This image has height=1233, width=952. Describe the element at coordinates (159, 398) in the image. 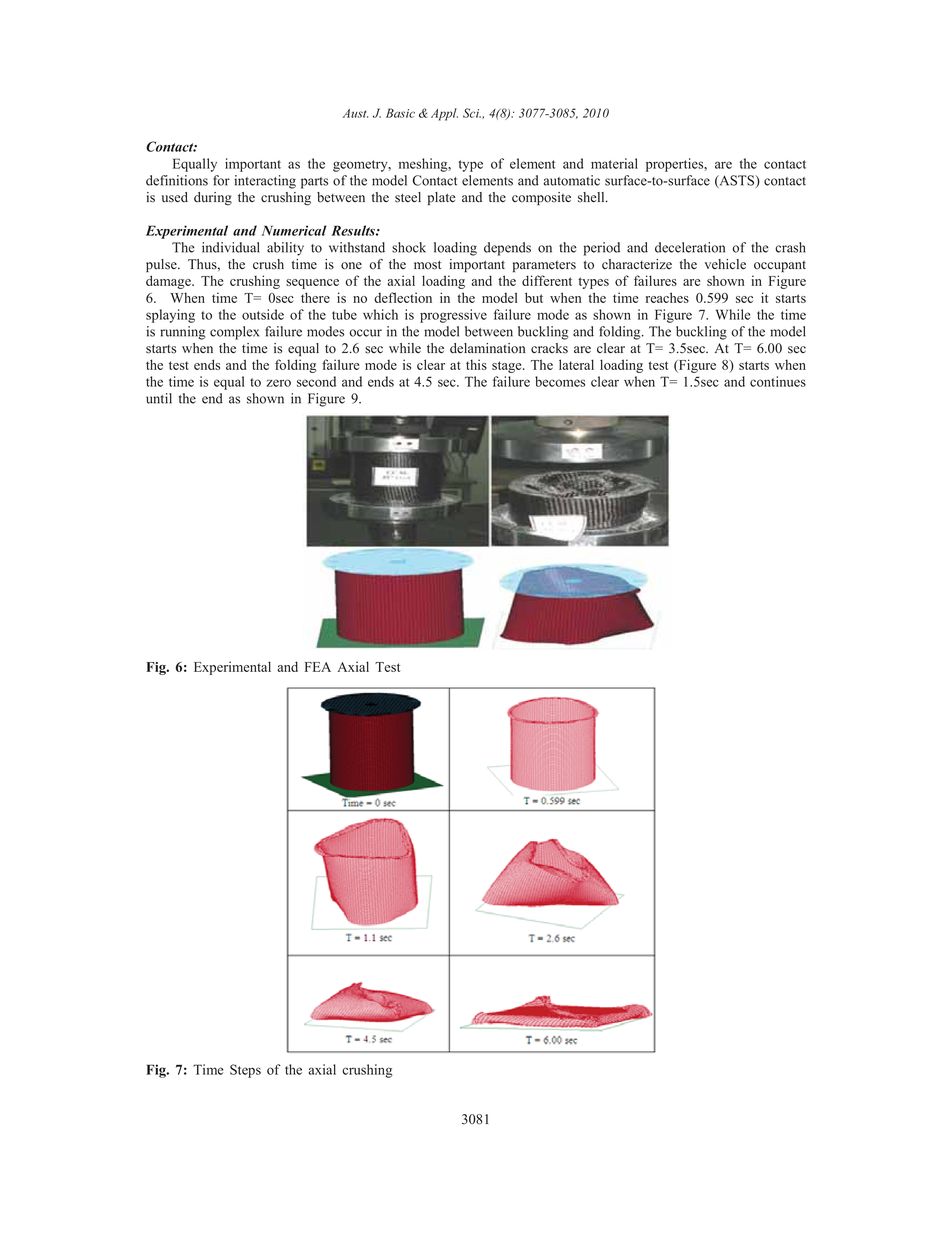

I see `until` at that location.
